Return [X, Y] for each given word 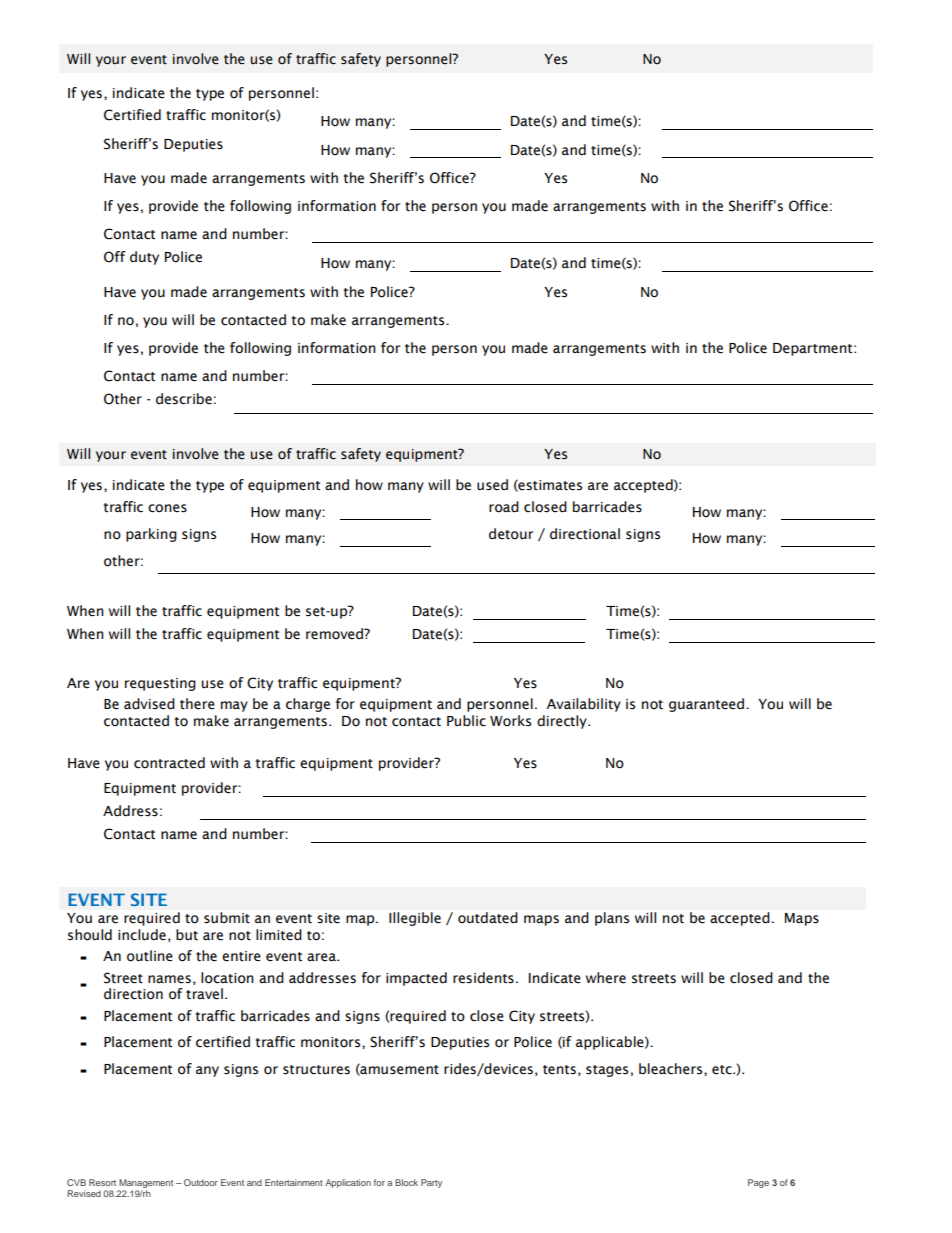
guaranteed [708, 705]
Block [406, 1182]
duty [144, 258]
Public [466, 721]
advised [149, 704]
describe [184, 399]
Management [145, 1185]
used [492, 485]
